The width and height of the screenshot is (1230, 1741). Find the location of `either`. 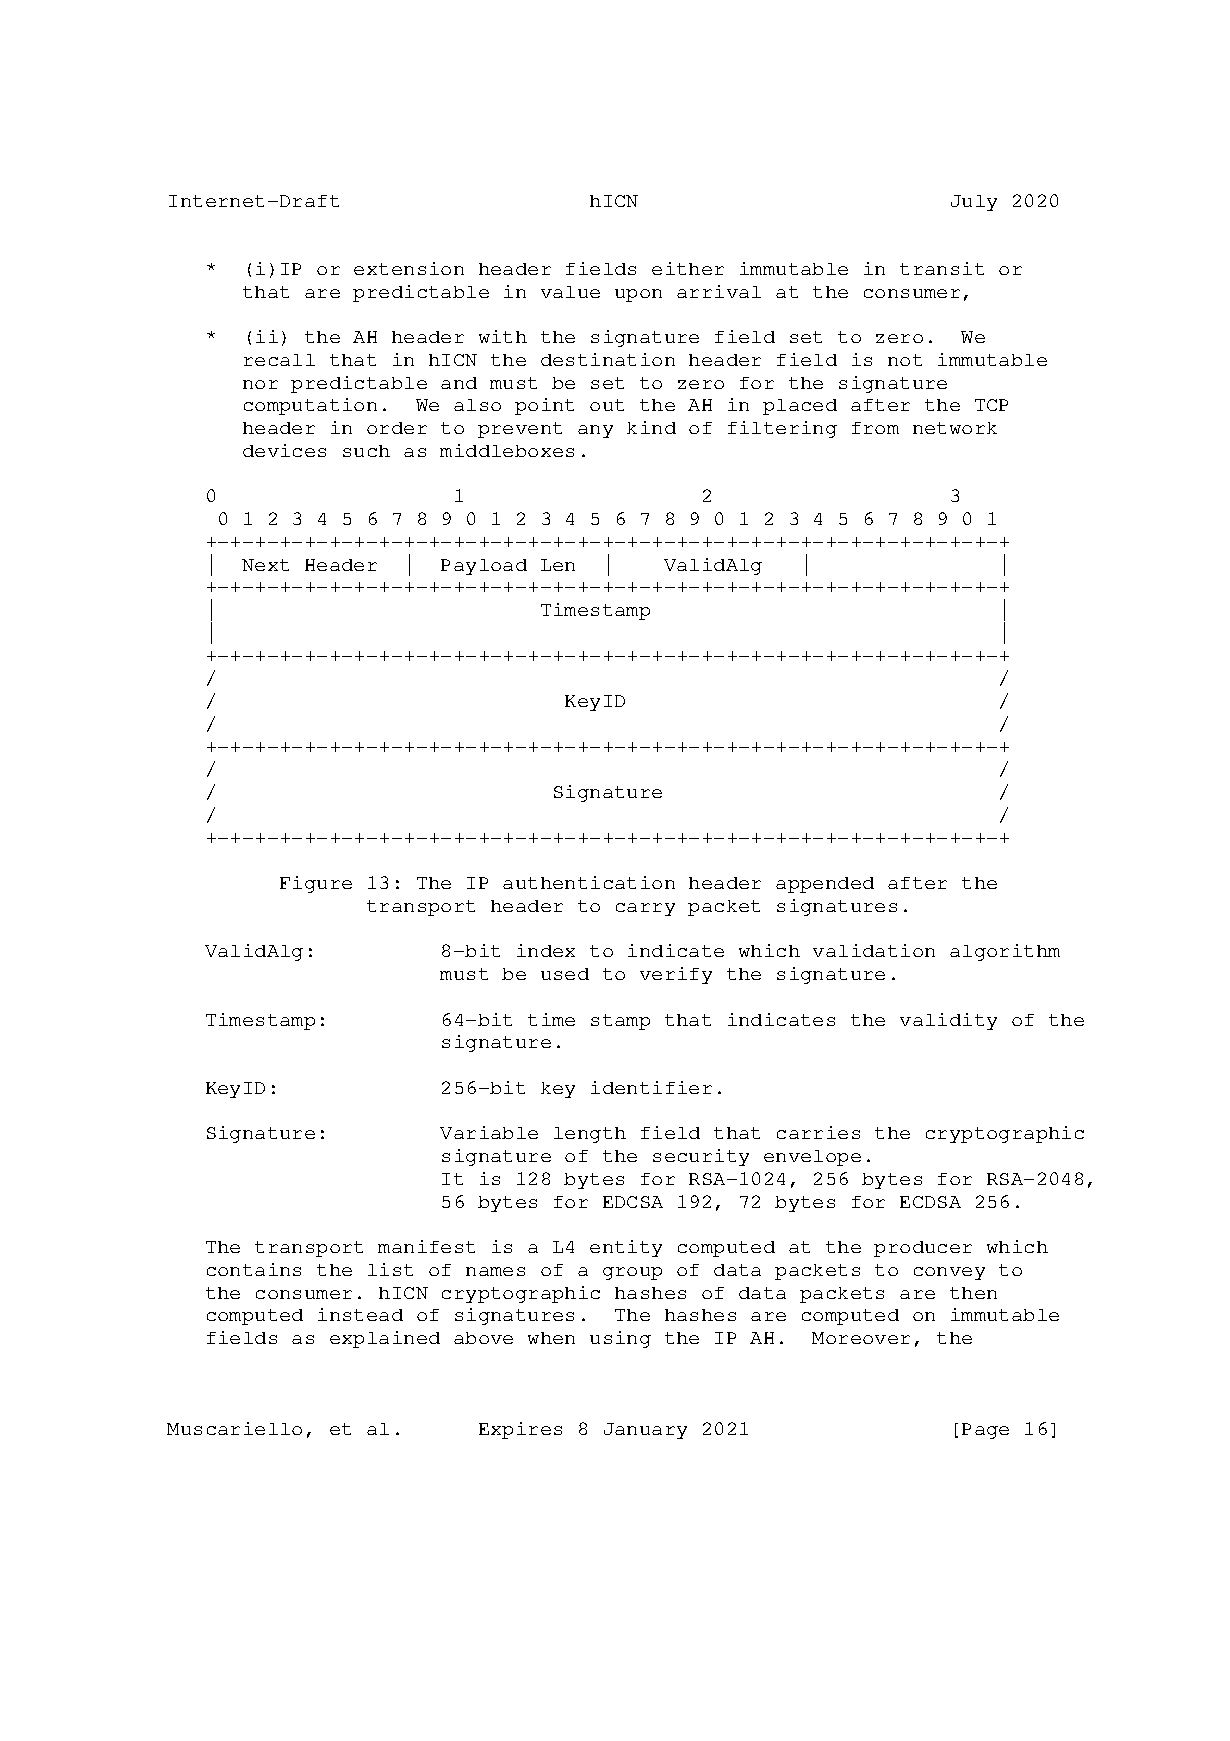

either is located at coordinates (688, 268).
